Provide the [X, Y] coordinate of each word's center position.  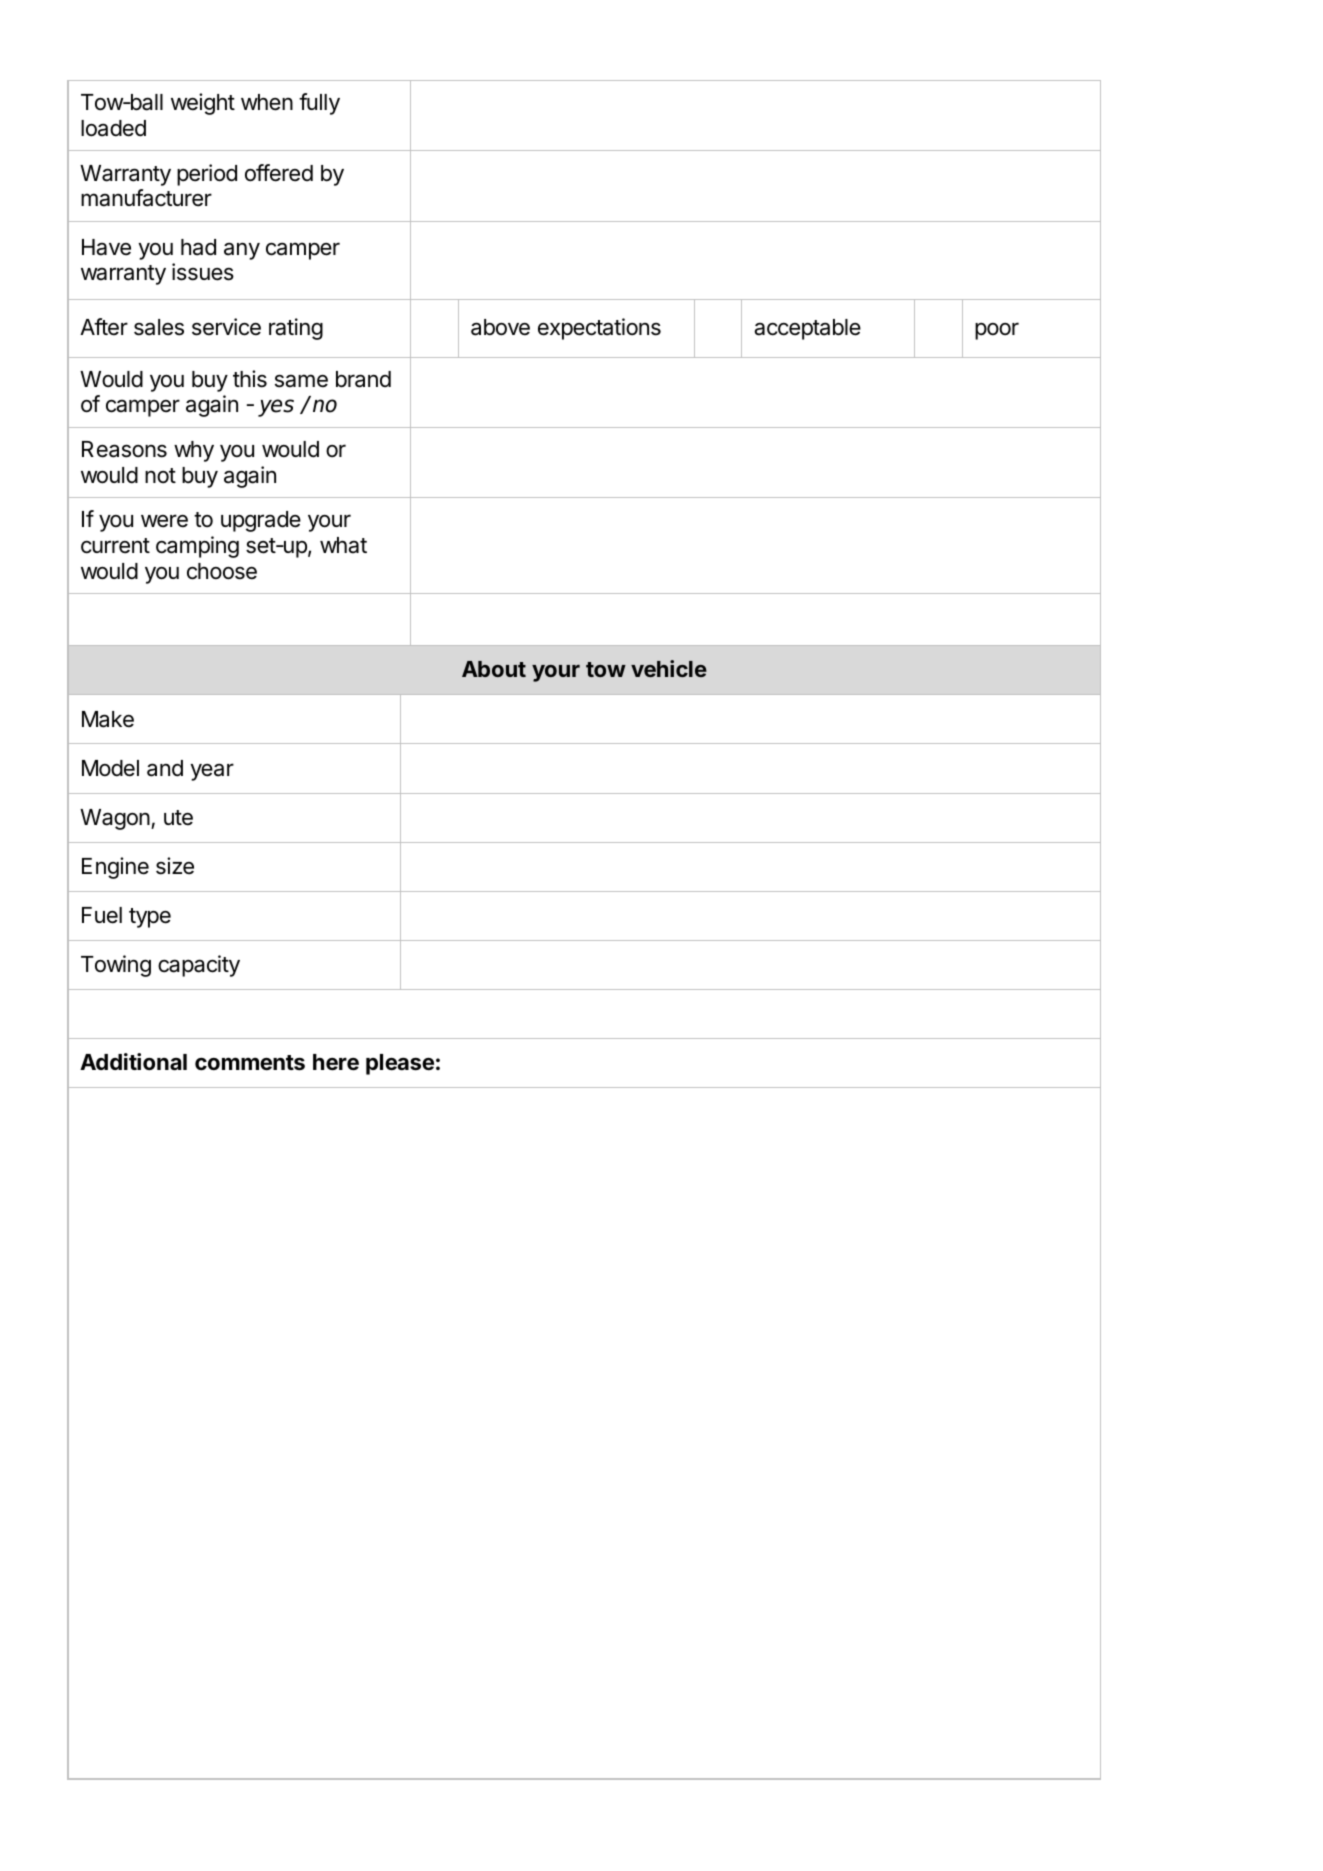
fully [319, 104]
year [212, 772]
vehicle [669, 668]
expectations [599, 329]
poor [997, 331]
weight [203, 104]
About [494, 669]
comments [250, 1063]
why [194, 451]
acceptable [807, 329]
